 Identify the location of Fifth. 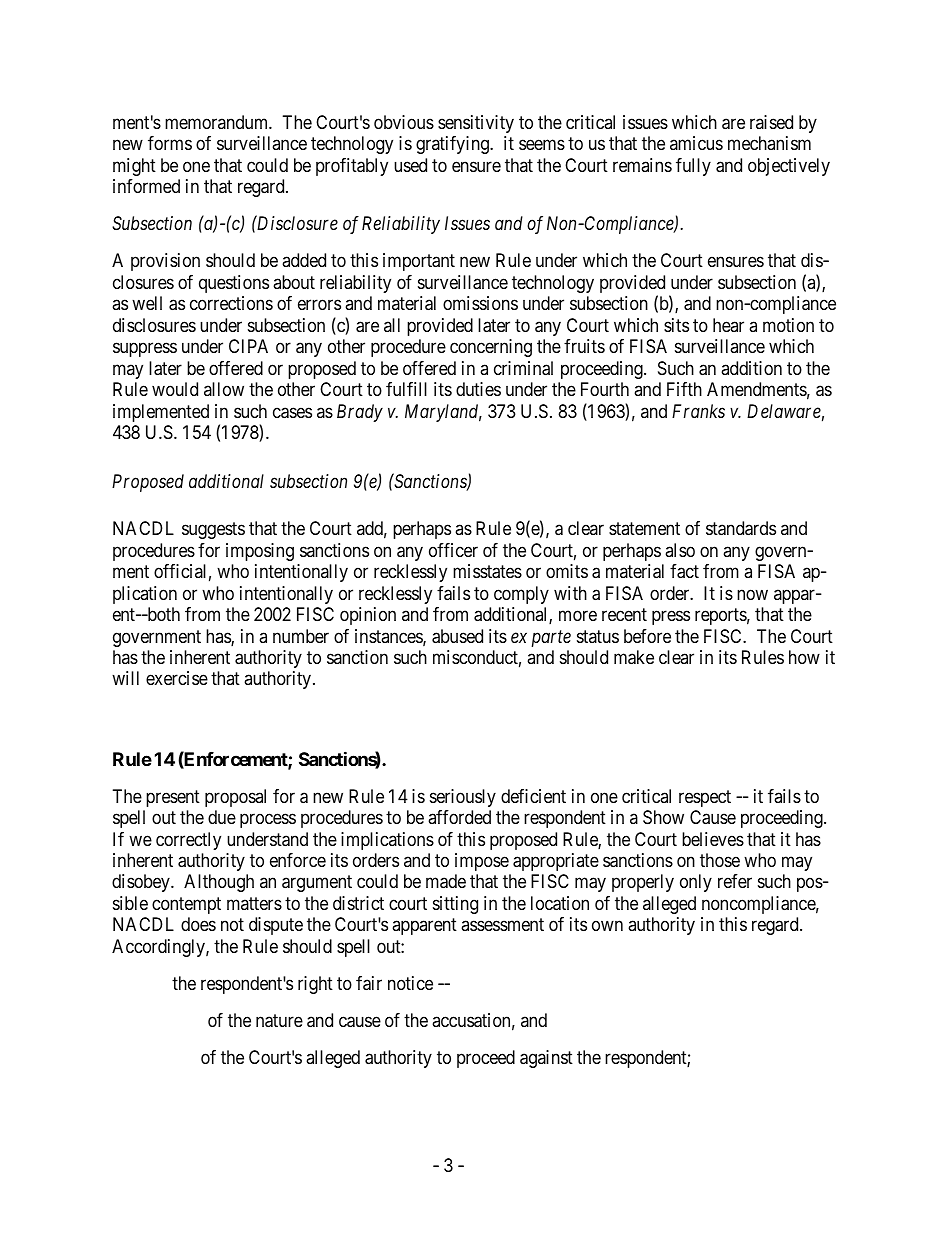
(684, 389).
